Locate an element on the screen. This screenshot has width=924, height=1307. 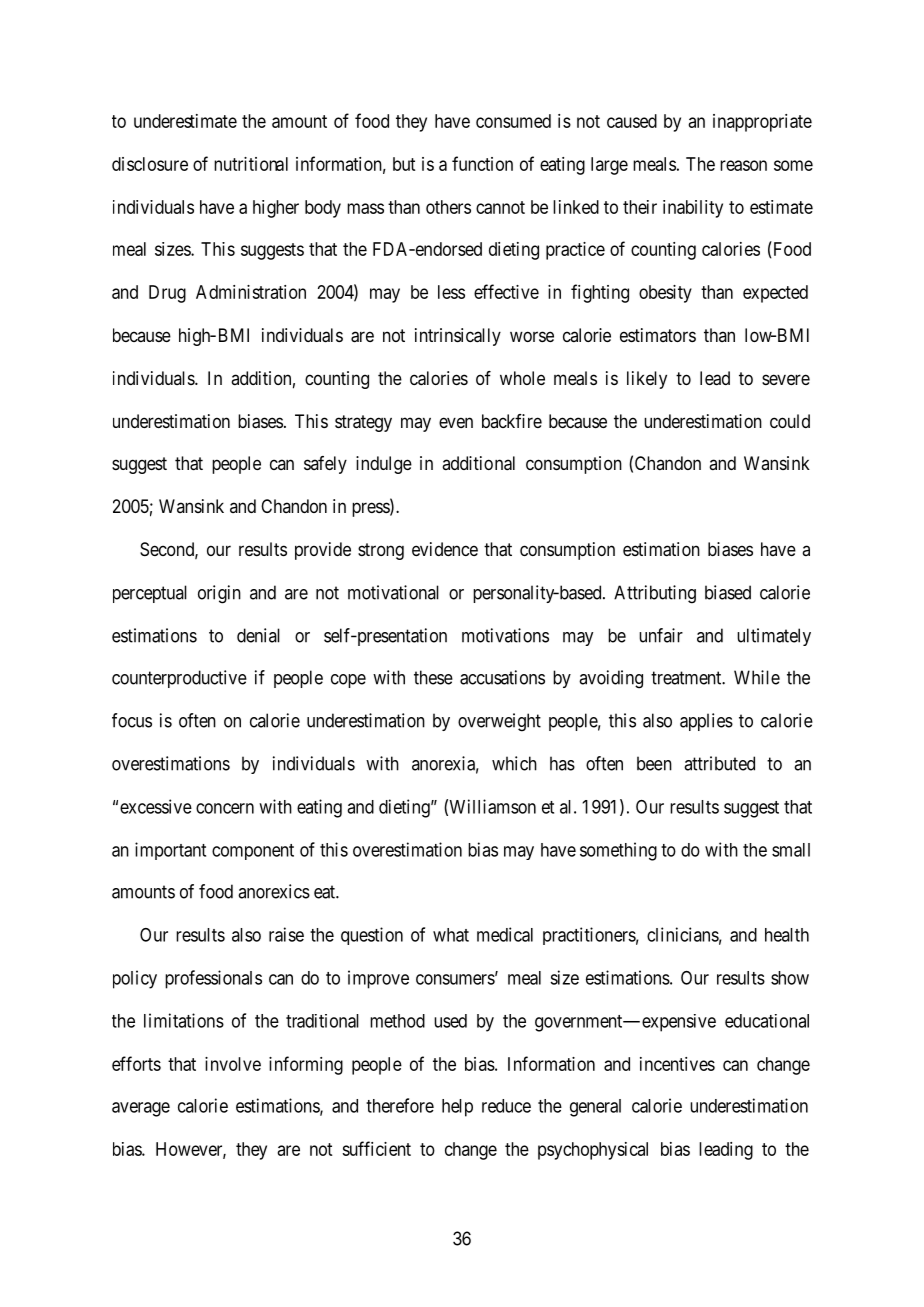
origin is located at coordinates (219, 594).
